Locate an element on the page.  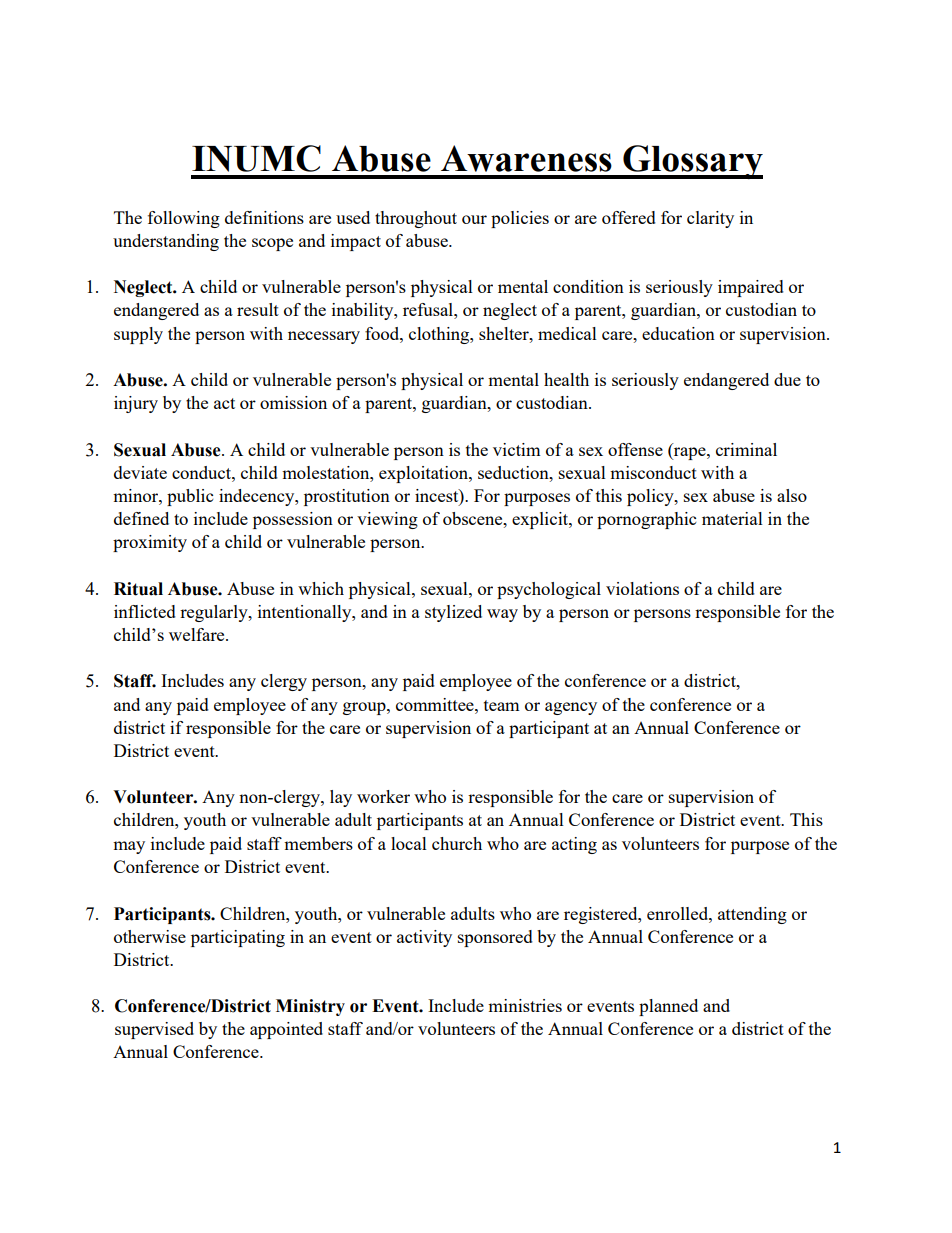
following is located at coordinates (184, 219).
